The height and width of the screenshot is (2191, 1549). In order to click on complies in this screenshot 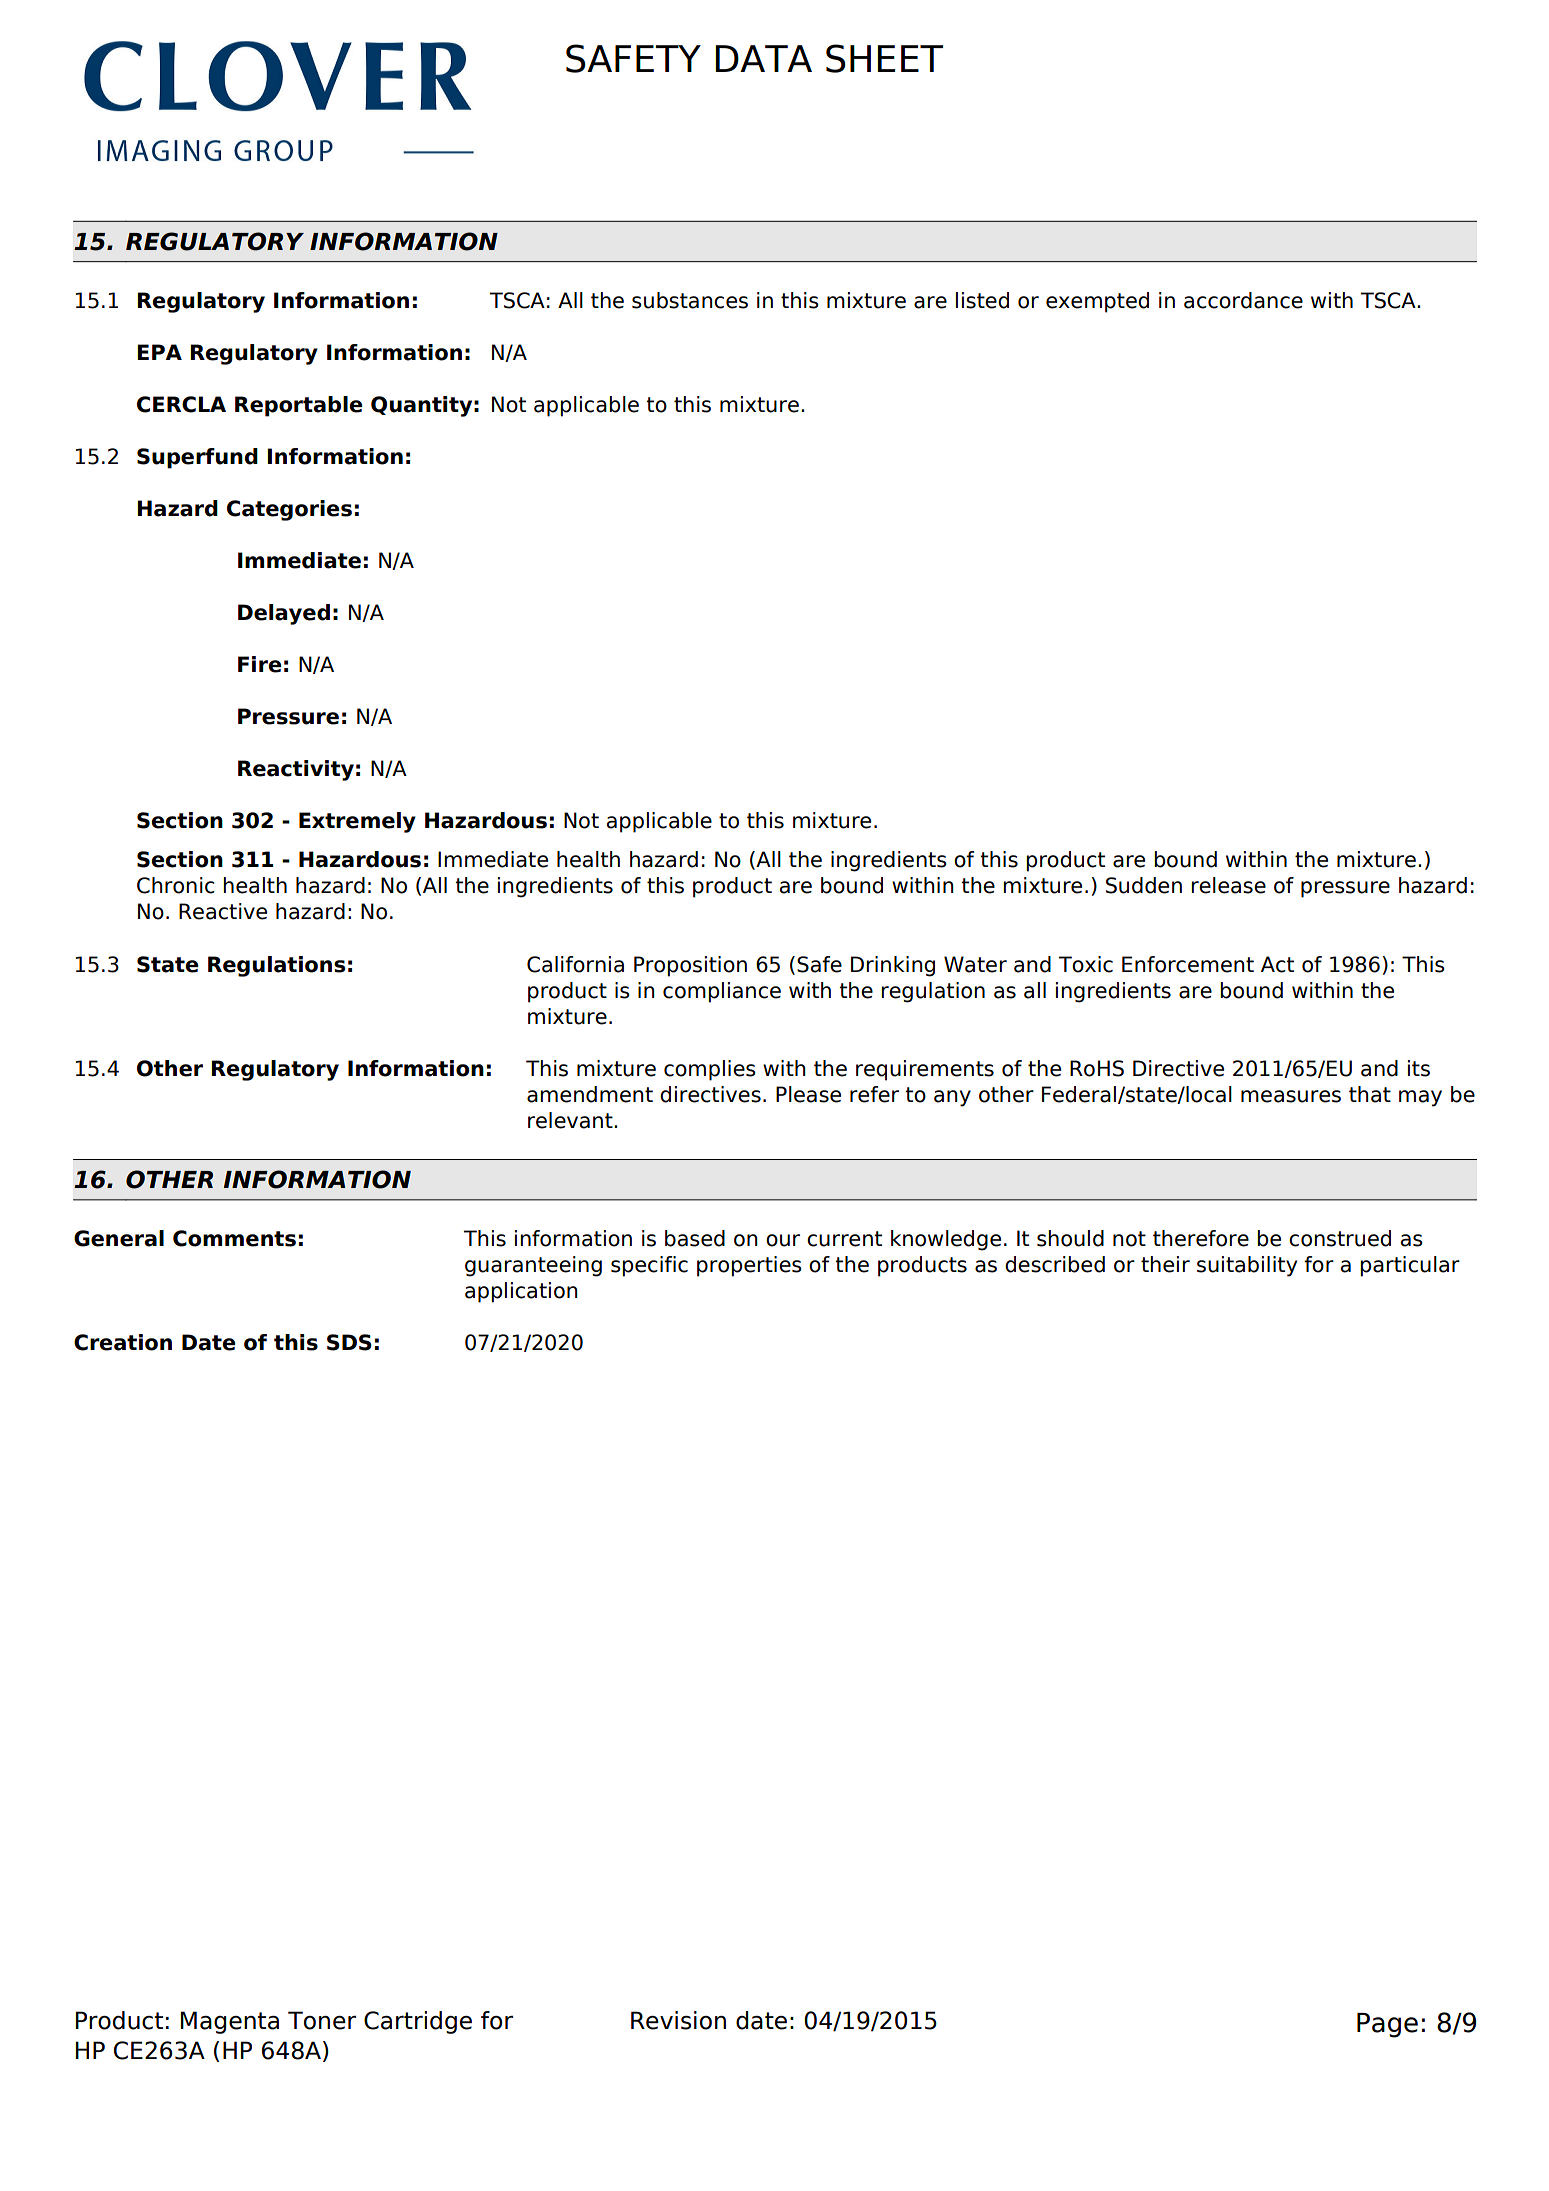, I will do `click(710, 1070)`.
